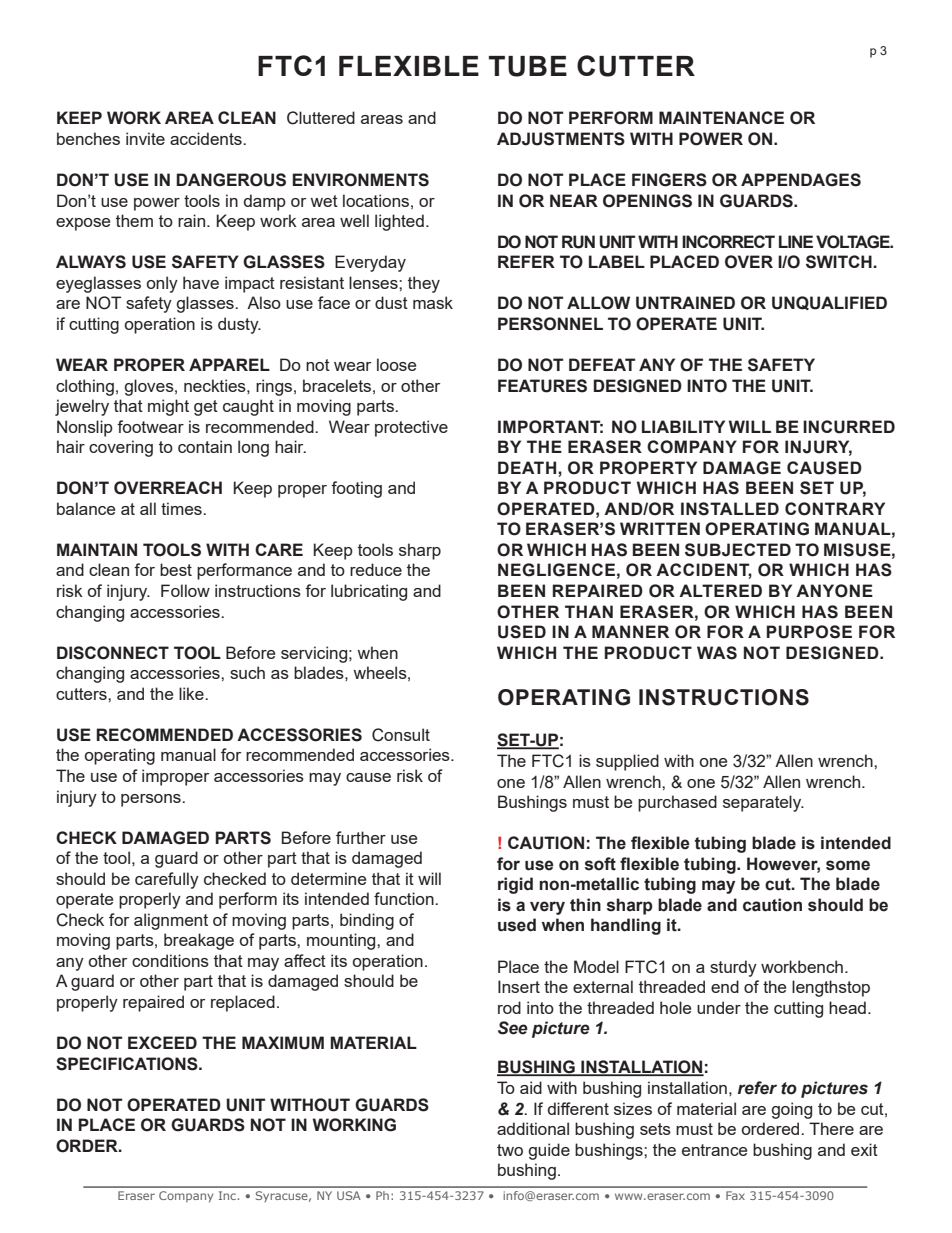  I want to click on entrance, so click(714, 1150).
